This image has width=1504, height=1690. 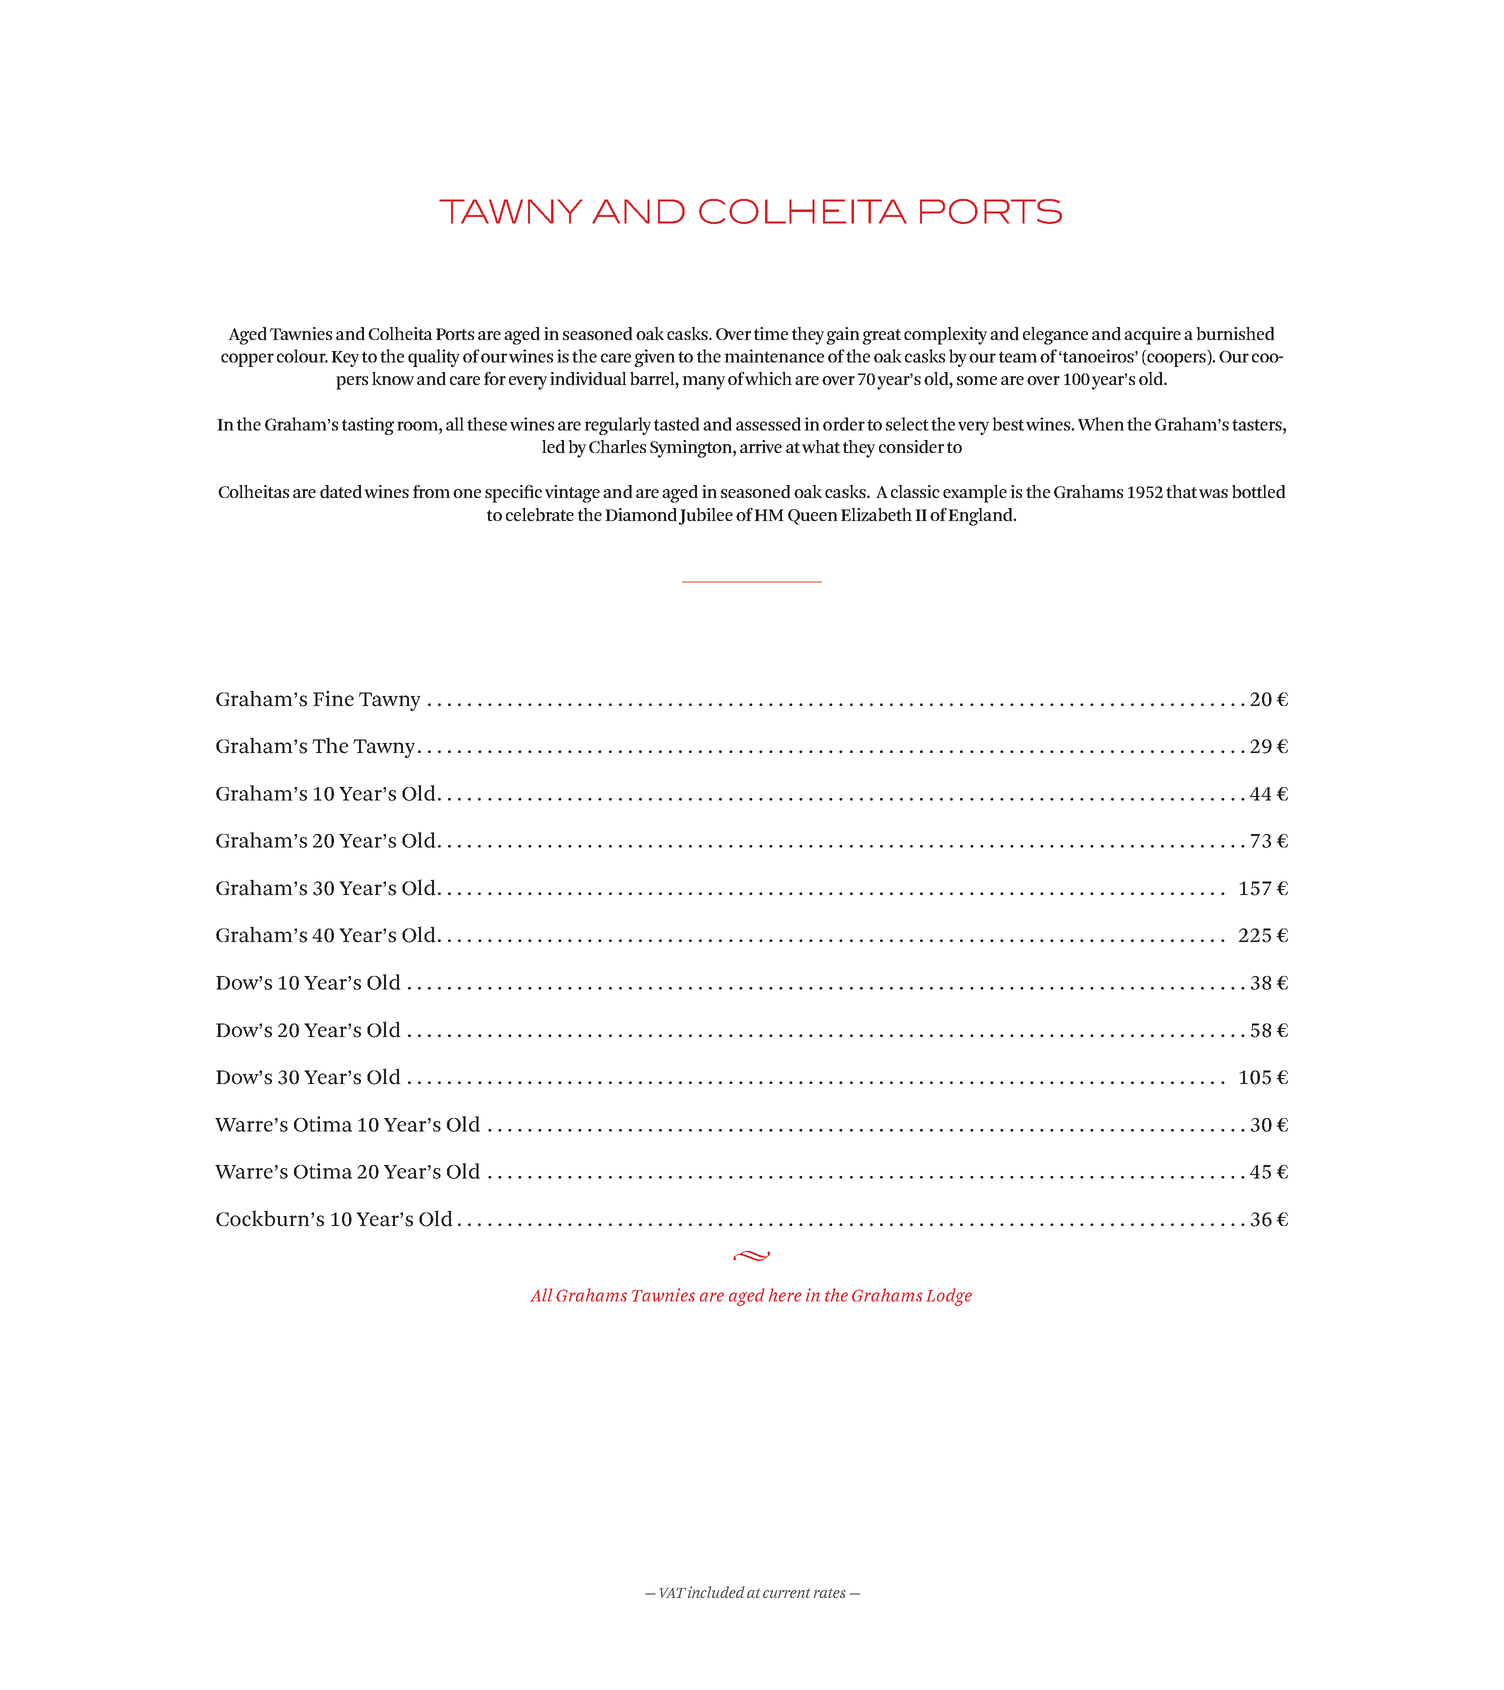 What do you see at coordinates (830, 1593) in the image?
I see `rates` at bounding box center [830, 1593].
